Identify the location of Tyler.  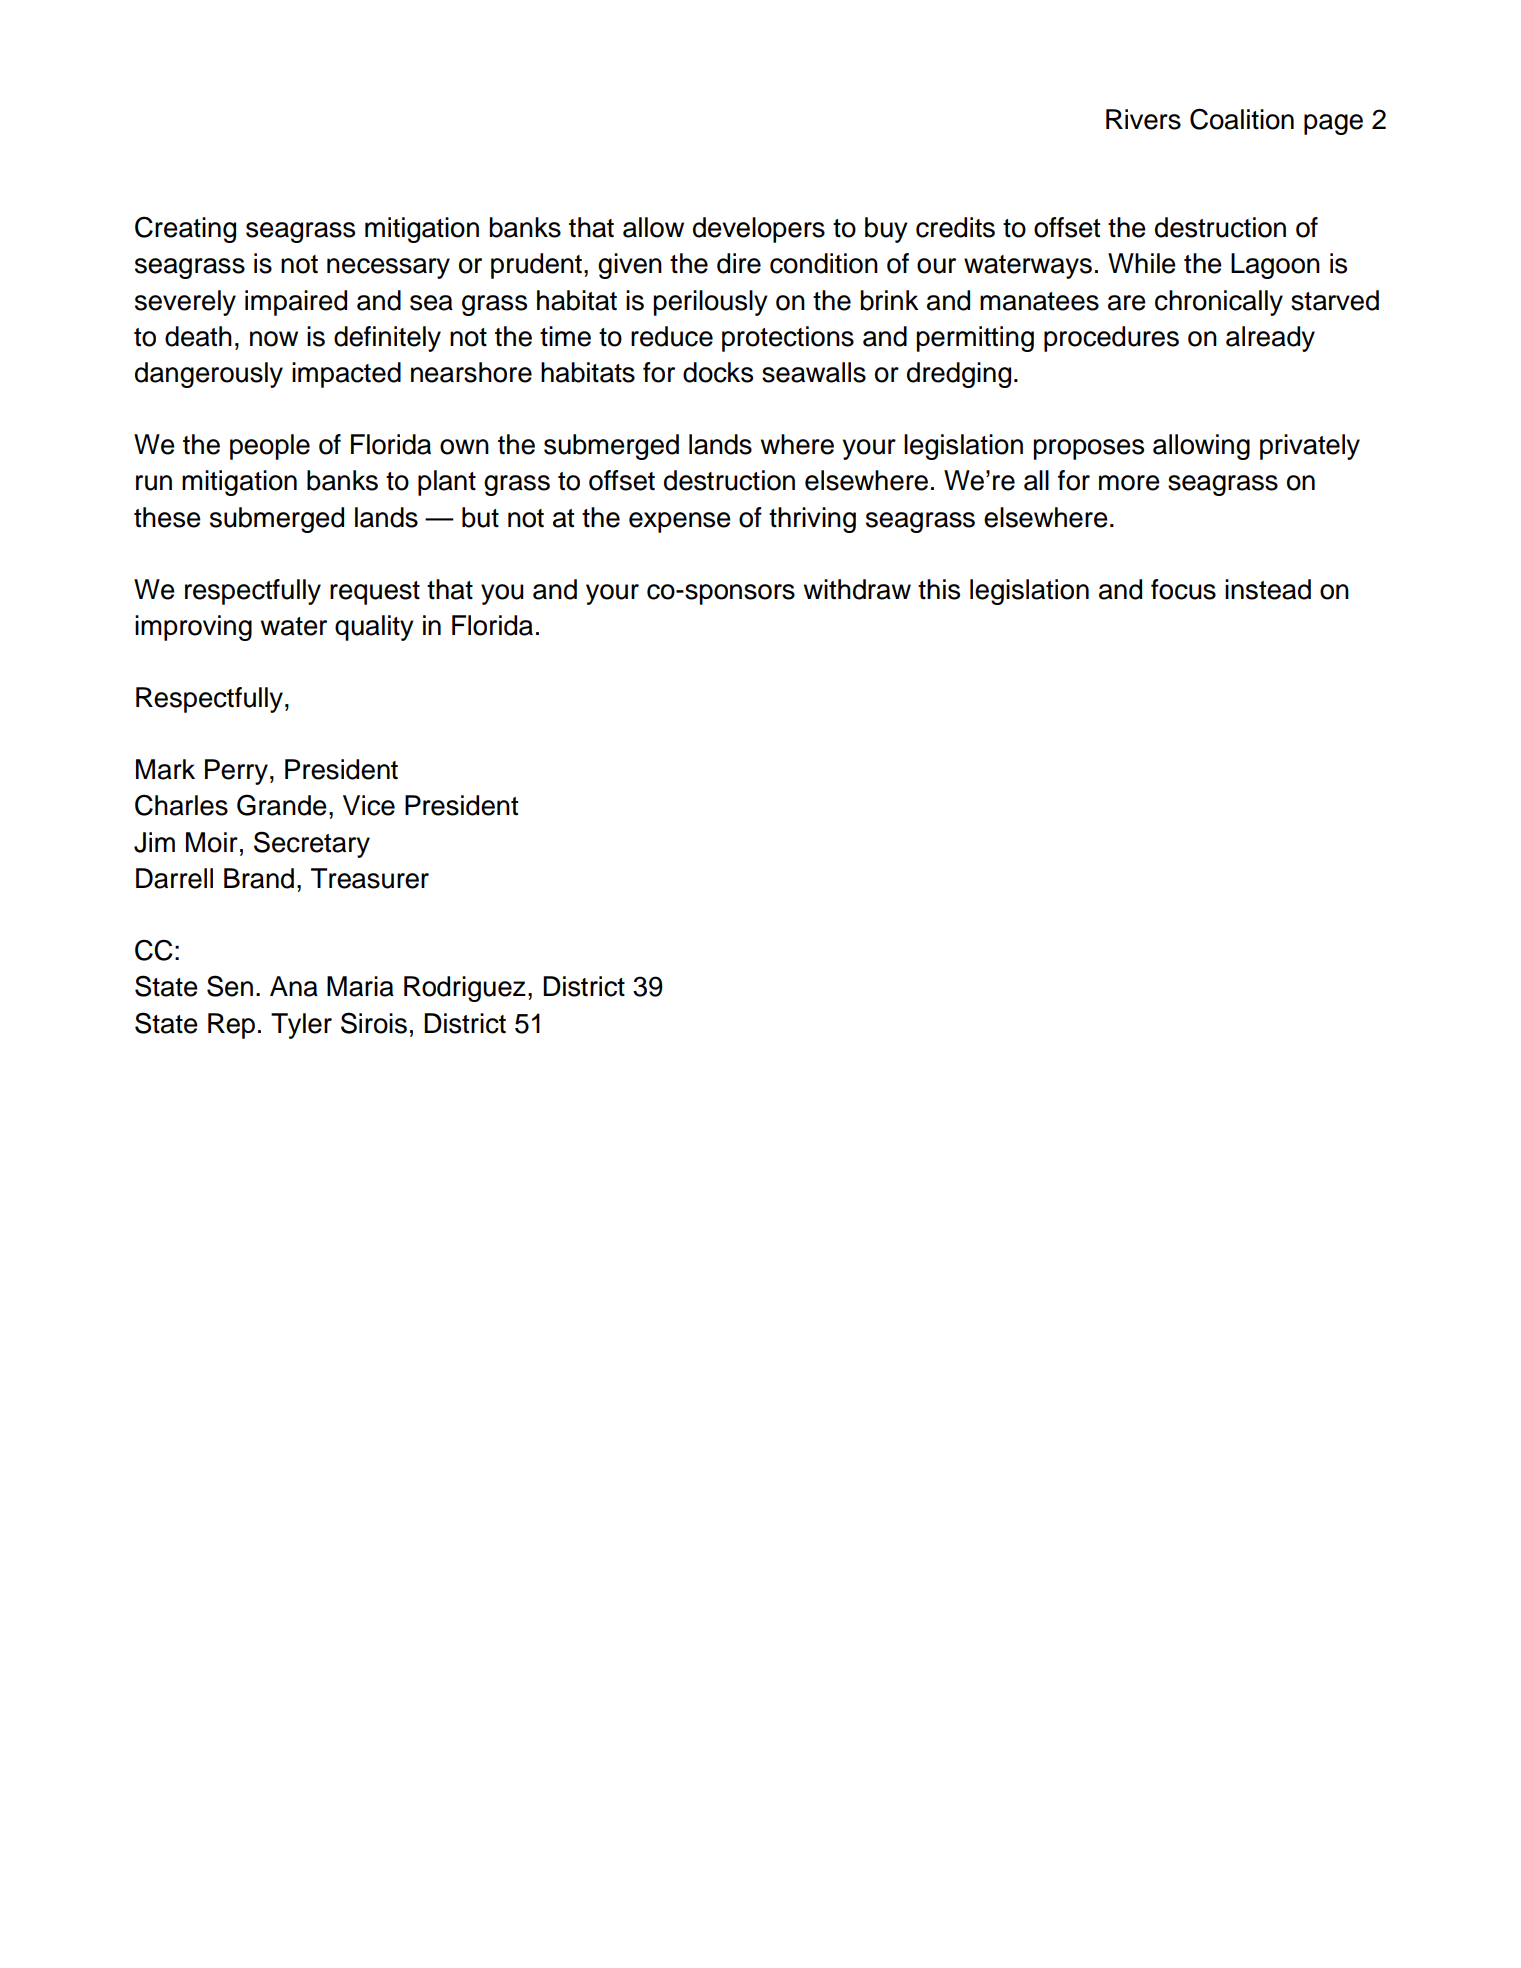
(301, 1026).
